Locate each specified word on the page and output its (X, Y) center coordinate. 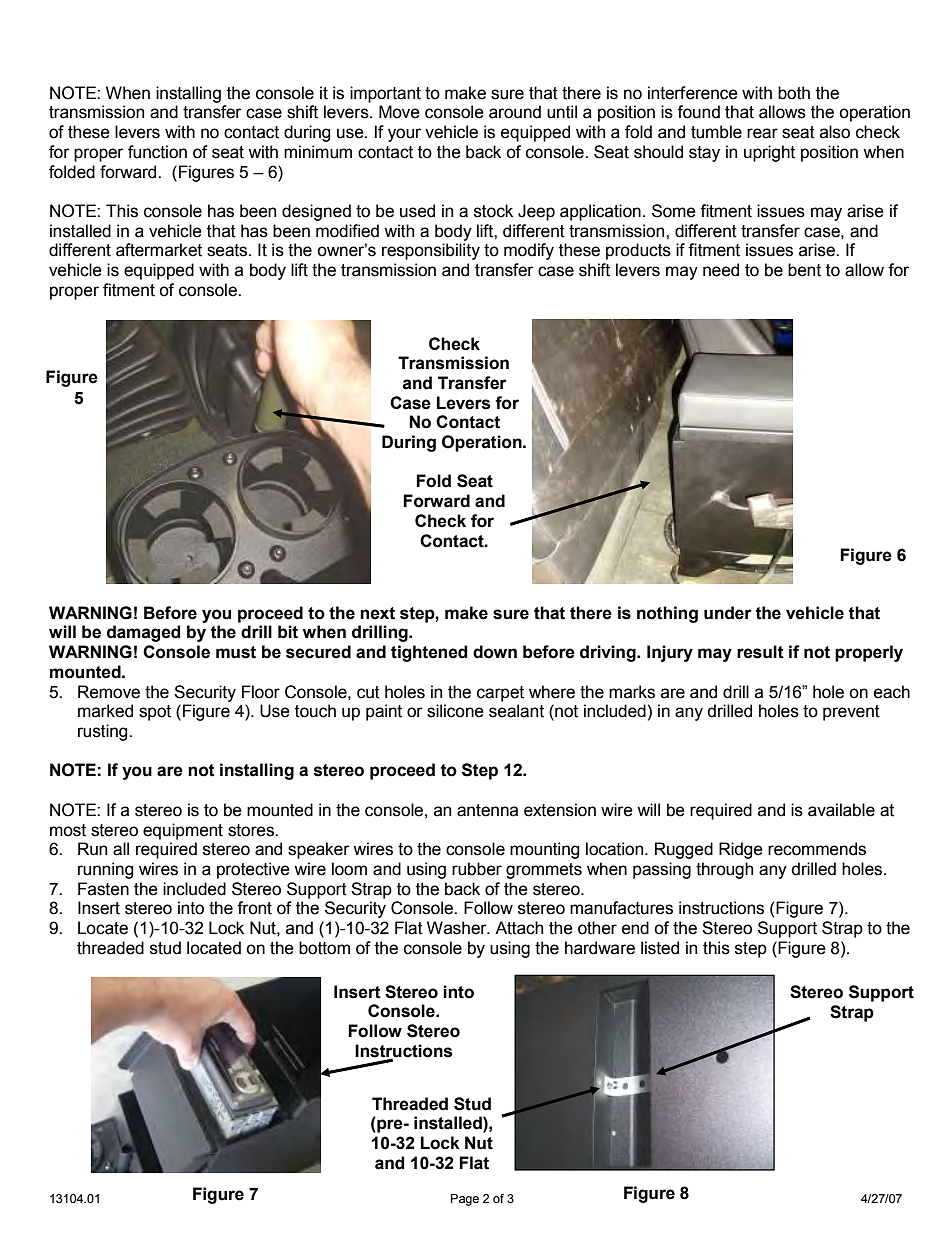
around (515, 112)
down (495, 652)
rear (762, 133)
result (760, 652)
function (157, 152)
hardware (600, 948)
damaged (144, 633)
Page (465, 1200)
